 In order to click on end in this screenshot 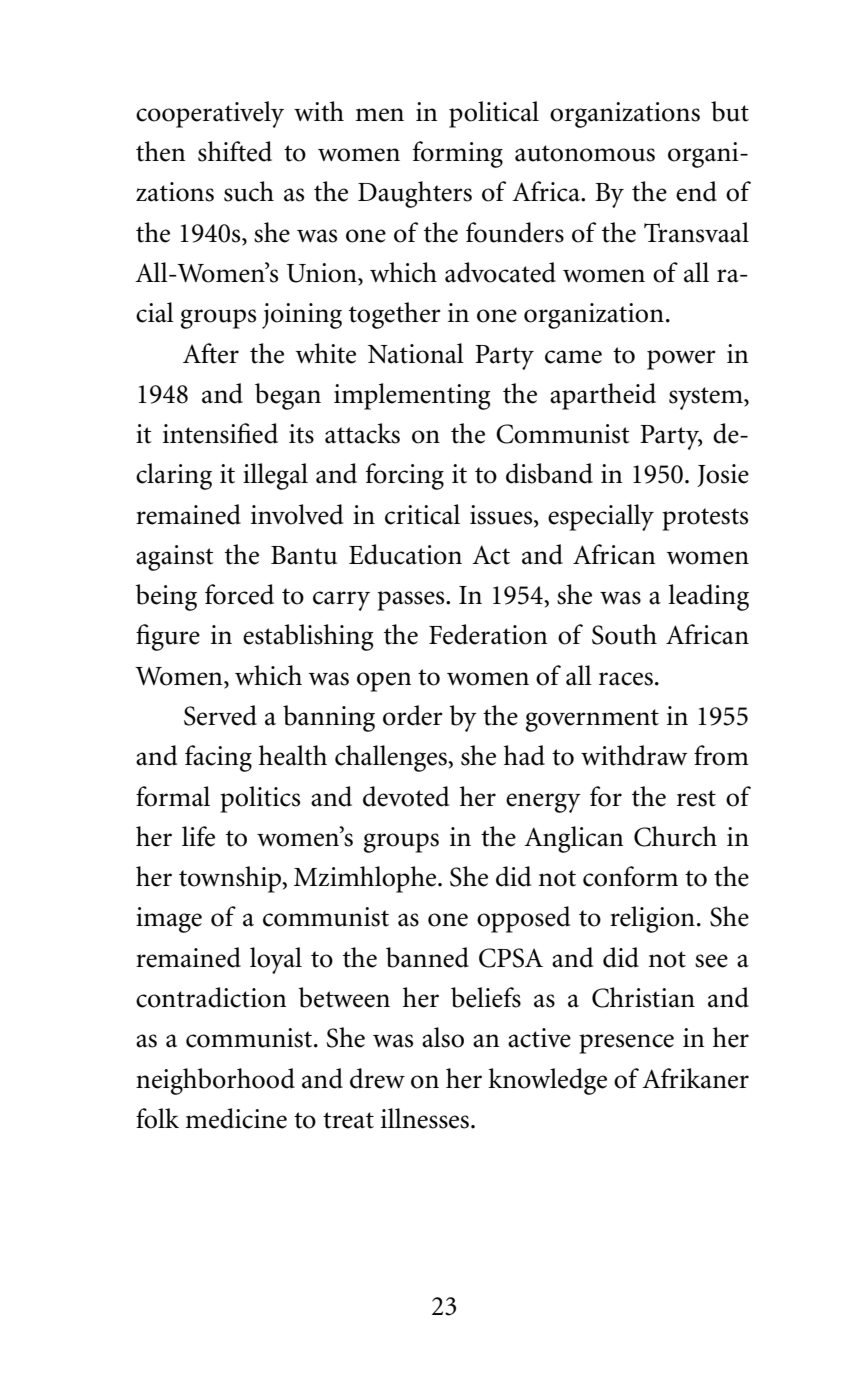, I will do `click(696, 191)`.
